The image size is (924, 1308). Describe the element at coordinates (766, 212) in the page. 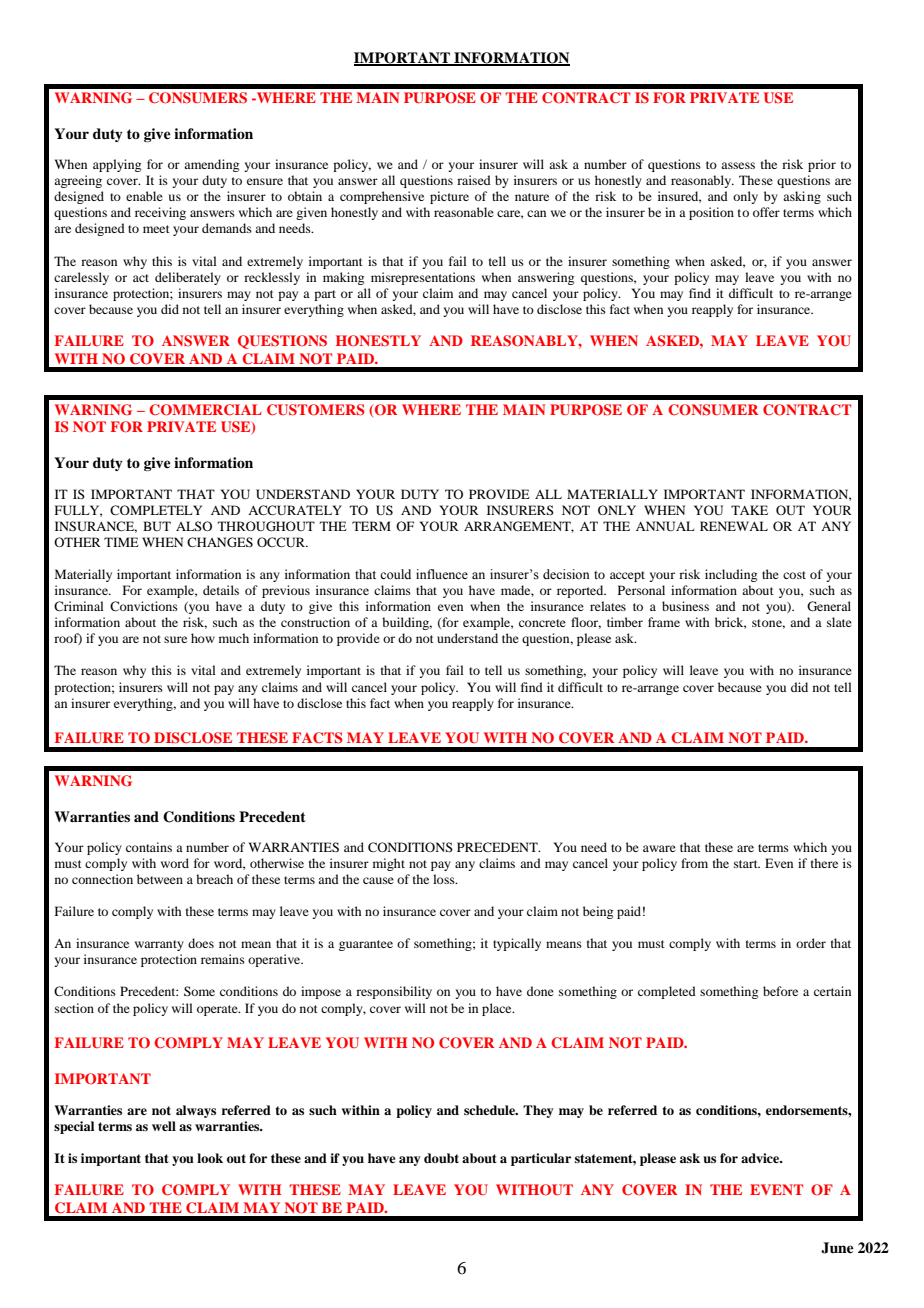

I see `offer` at that location.
